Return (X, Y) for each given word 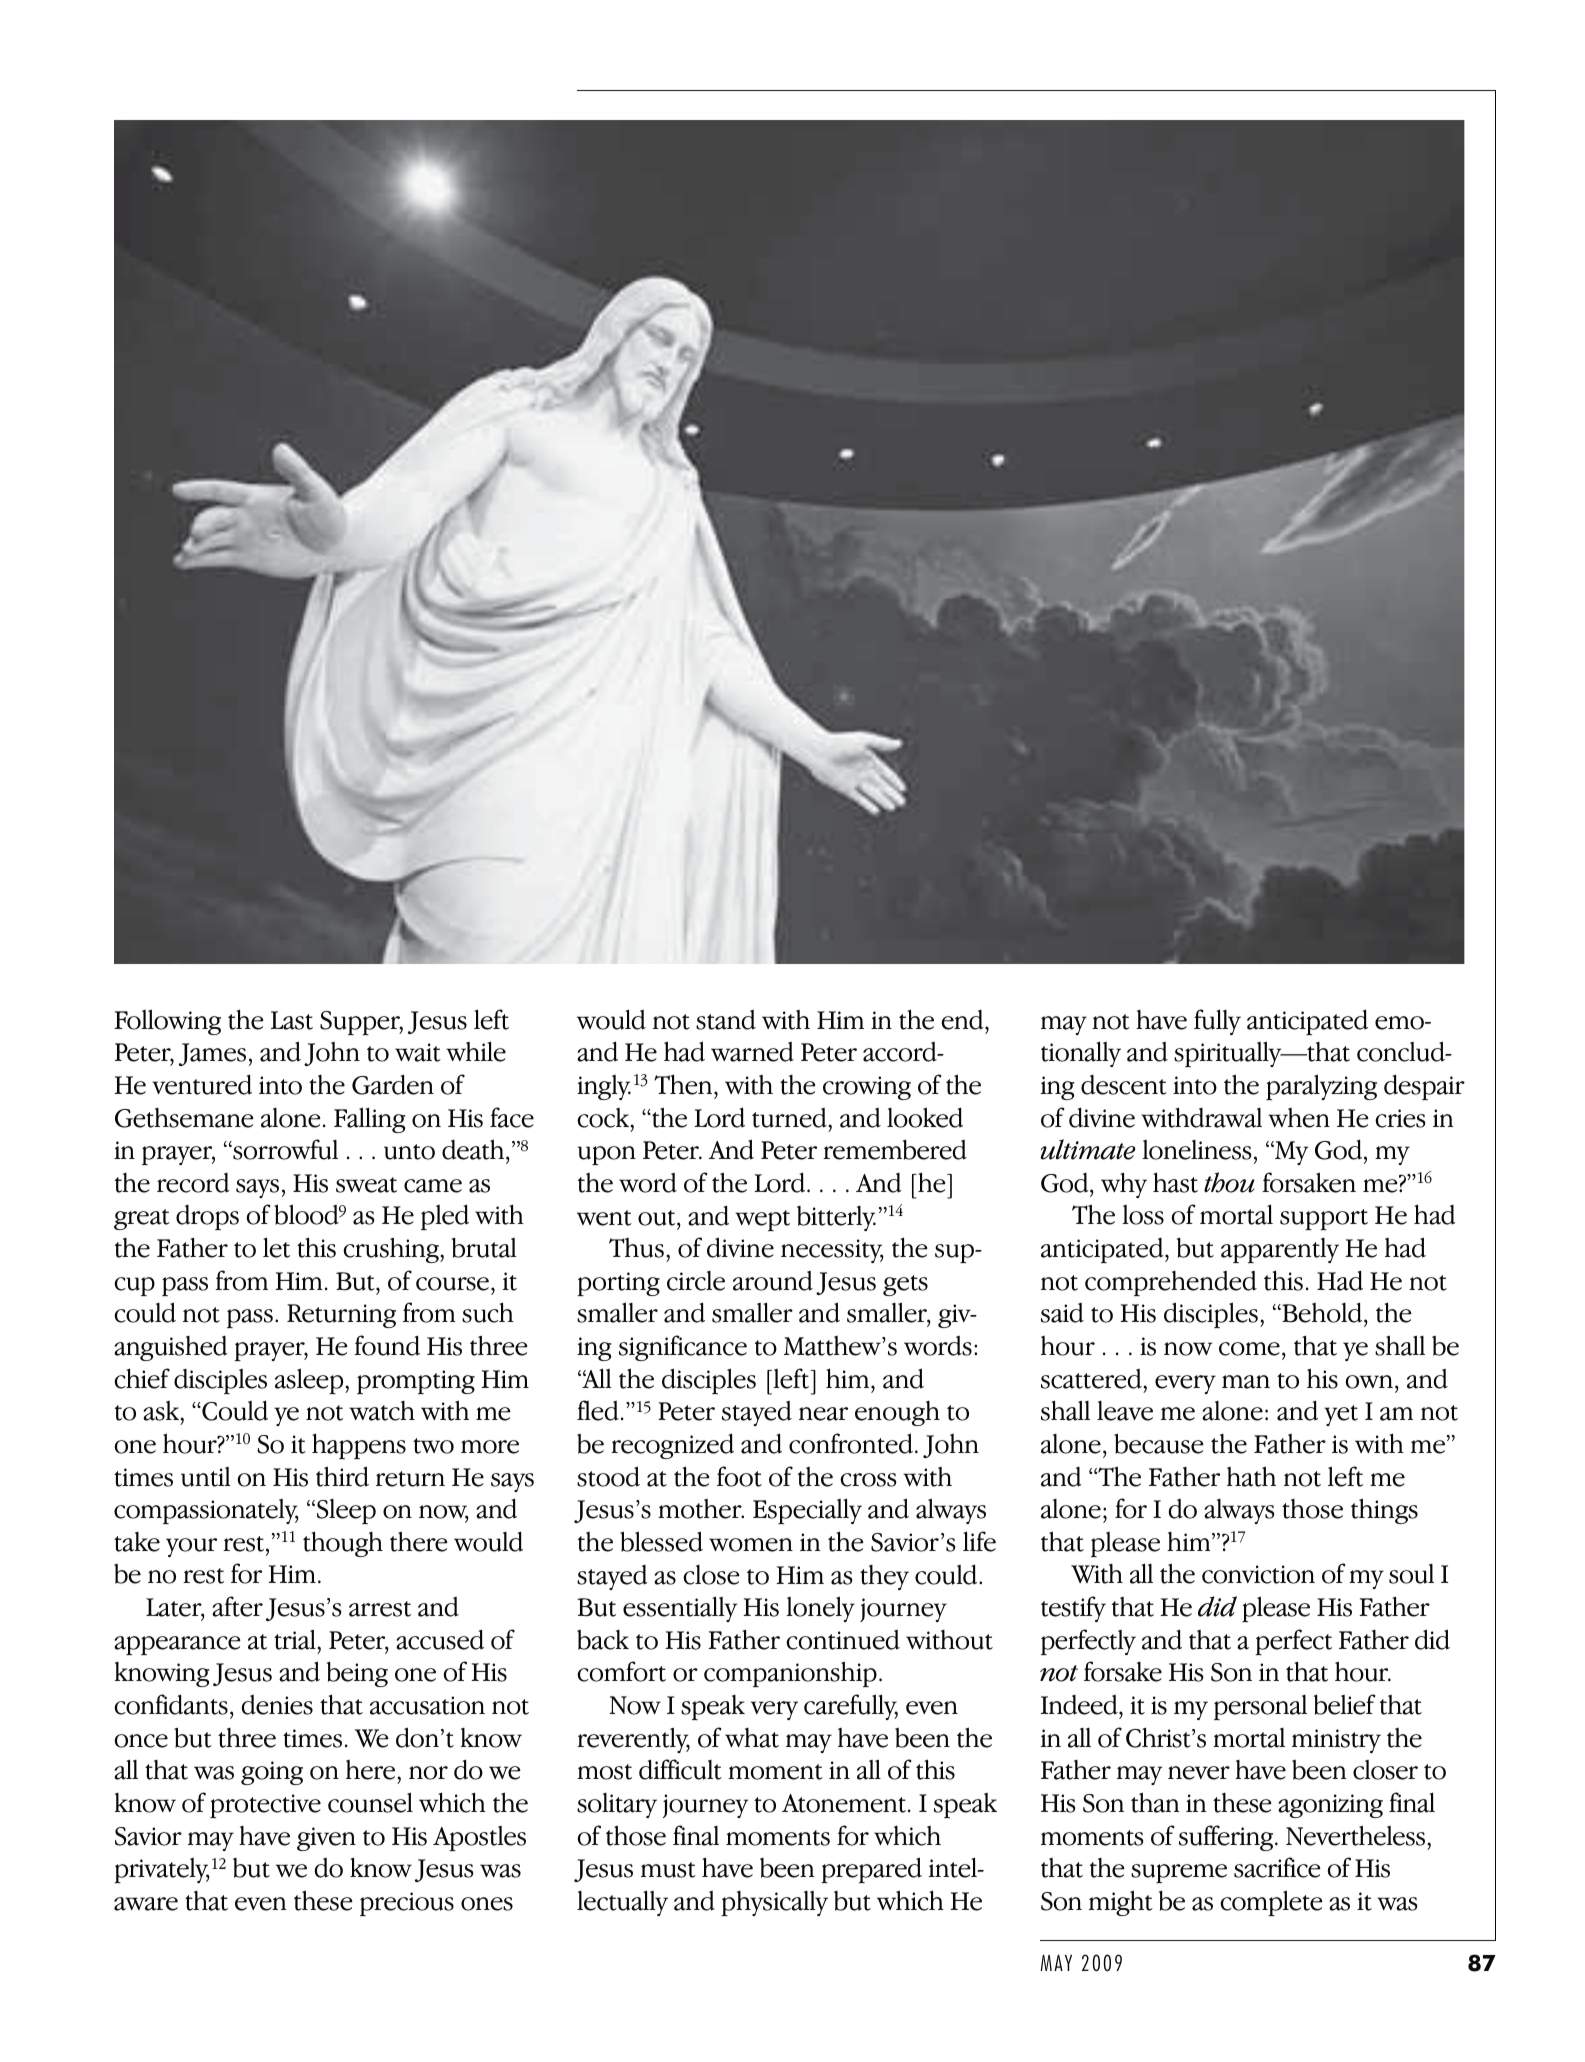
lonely (820, 1609)
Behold (1322, 1314)
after (237, 1606)
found (387, 1345)
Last (292, 1020)
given (326, 1839)
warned (752, 1052)
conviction (1258, 1574)
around (773, 1281)
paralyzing (1321, 1087)
